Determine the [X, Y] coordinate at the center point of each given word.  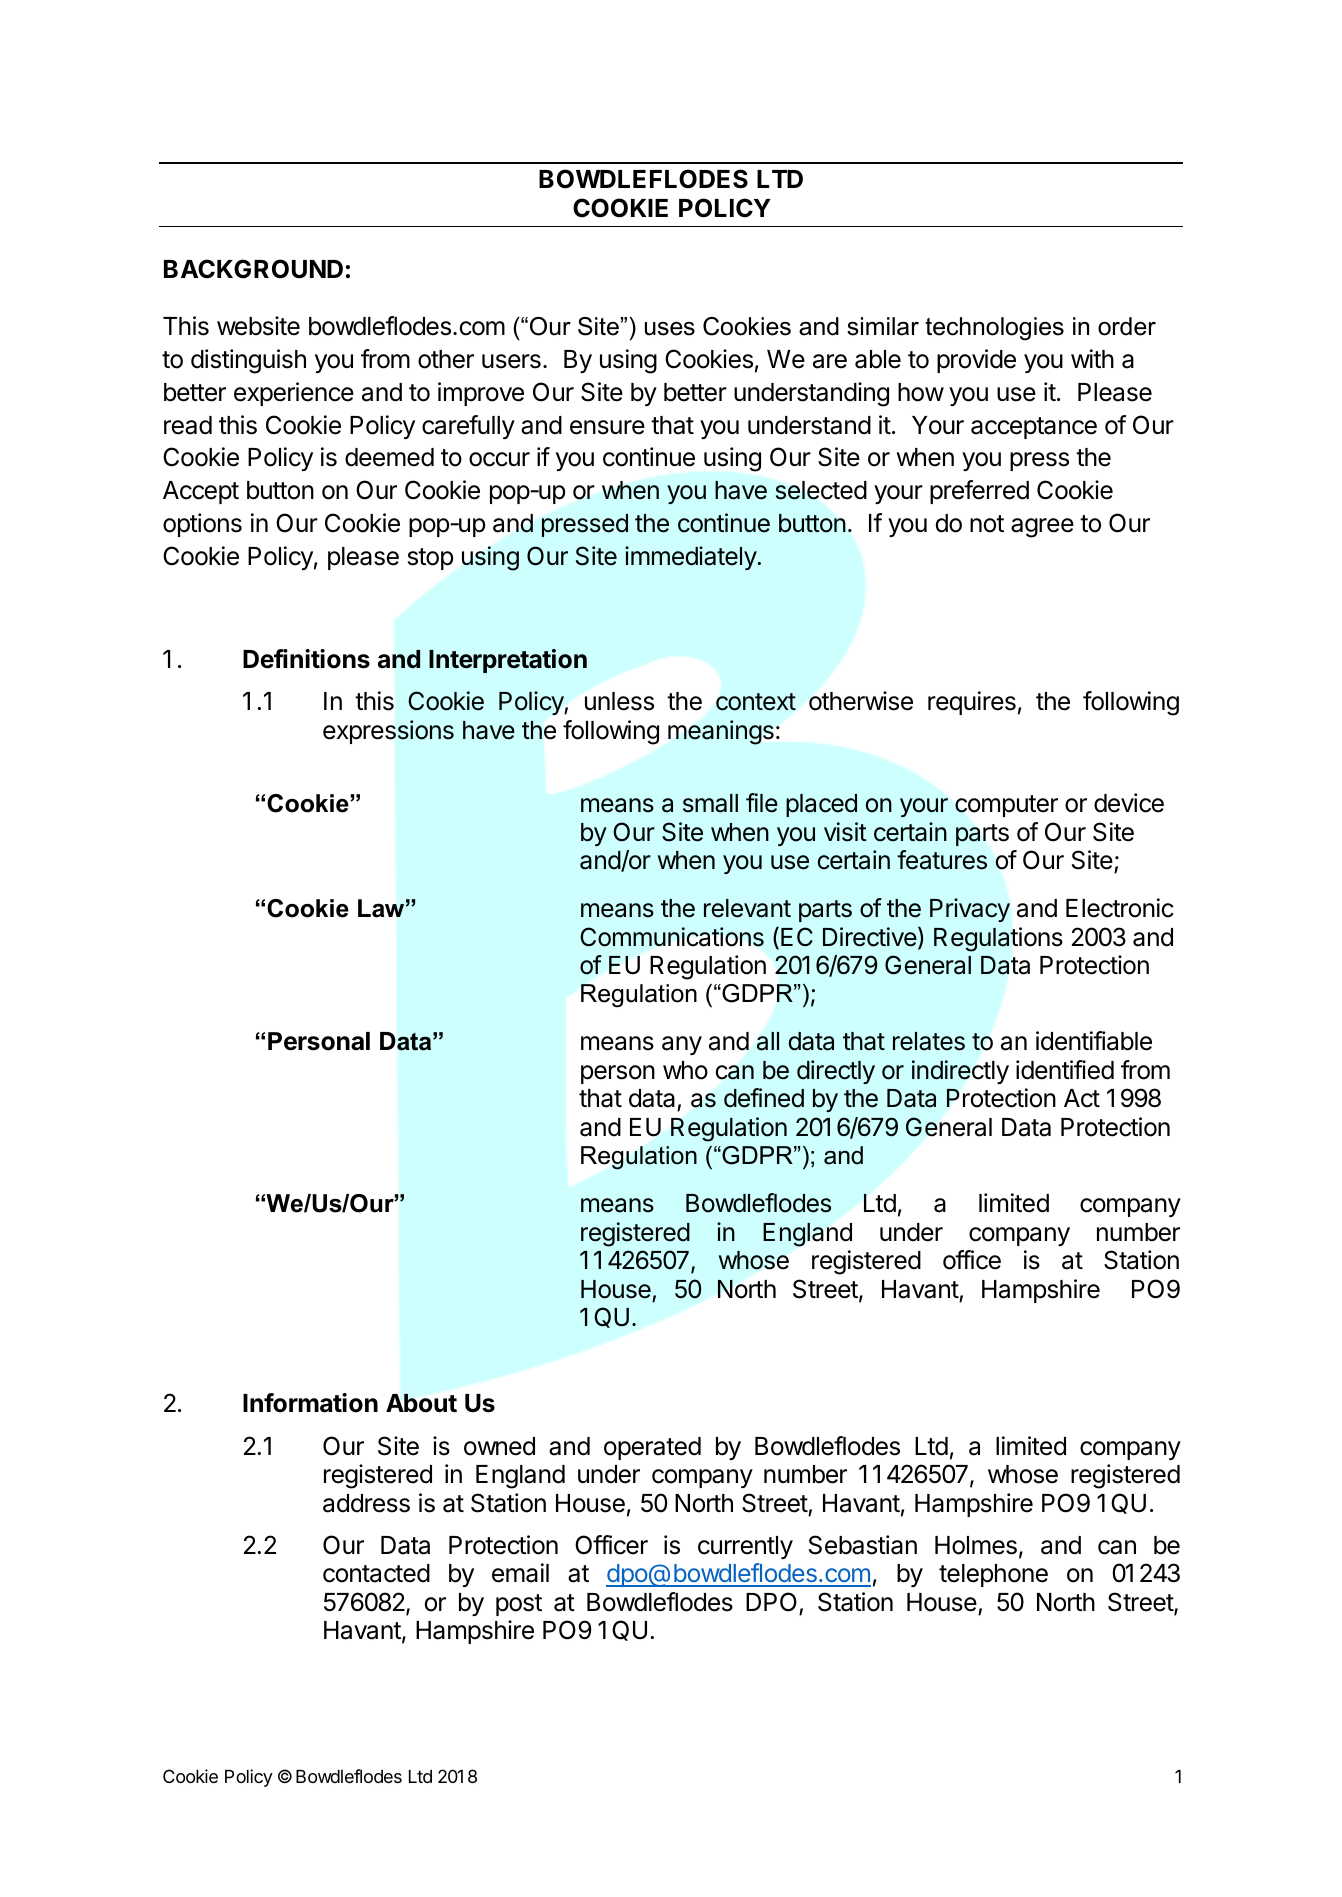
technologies [994, 329]
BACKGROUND [253, 269]
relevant [747, 908]
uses [670, 329]
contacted [376, 1573]
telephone [993, 1575]
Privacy [970, 910]
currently [745, 1547]
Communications [672, 937]
